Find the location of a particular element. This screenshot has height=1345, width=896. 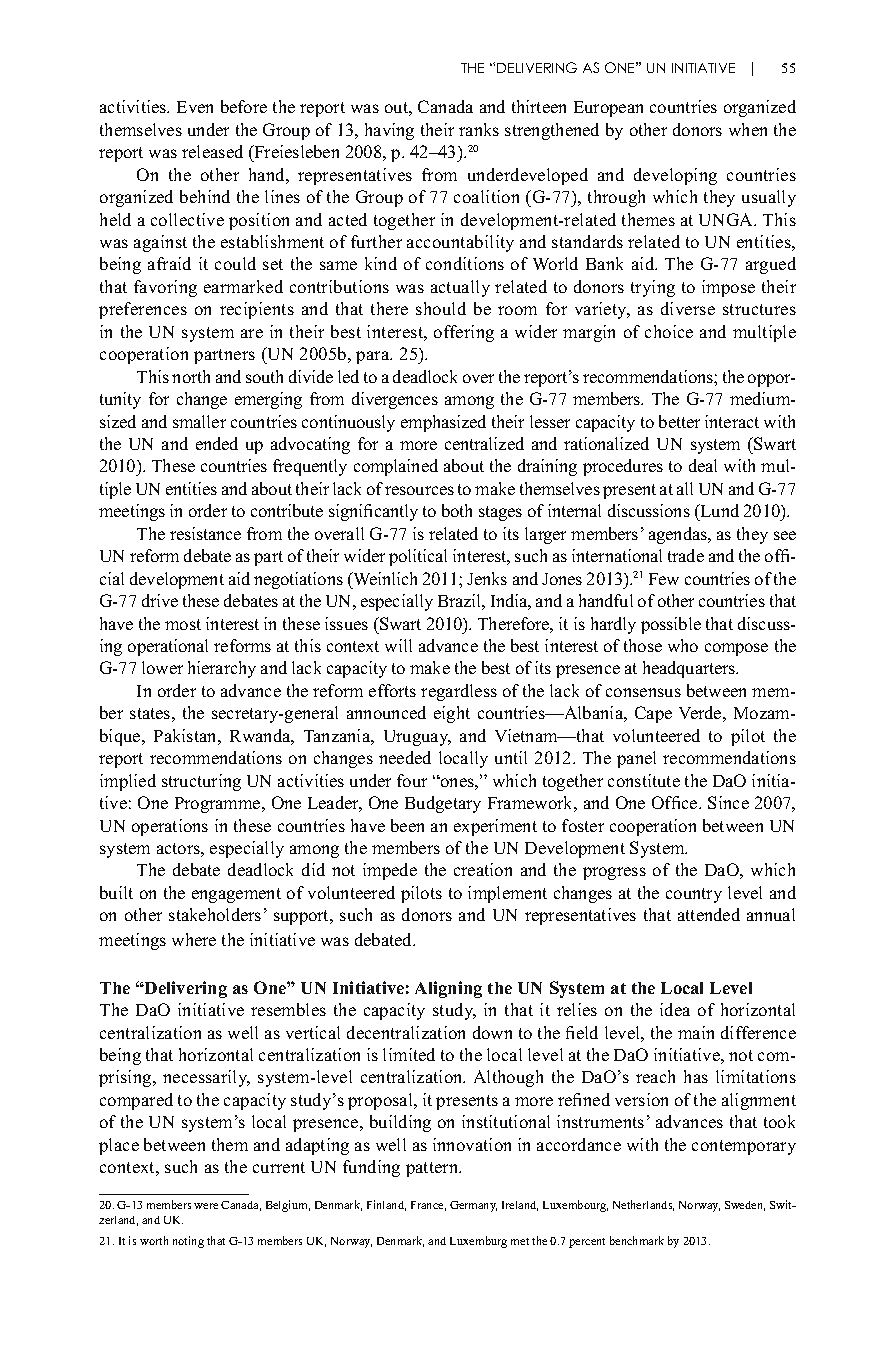

were is located at coordinates (206, 1206).
